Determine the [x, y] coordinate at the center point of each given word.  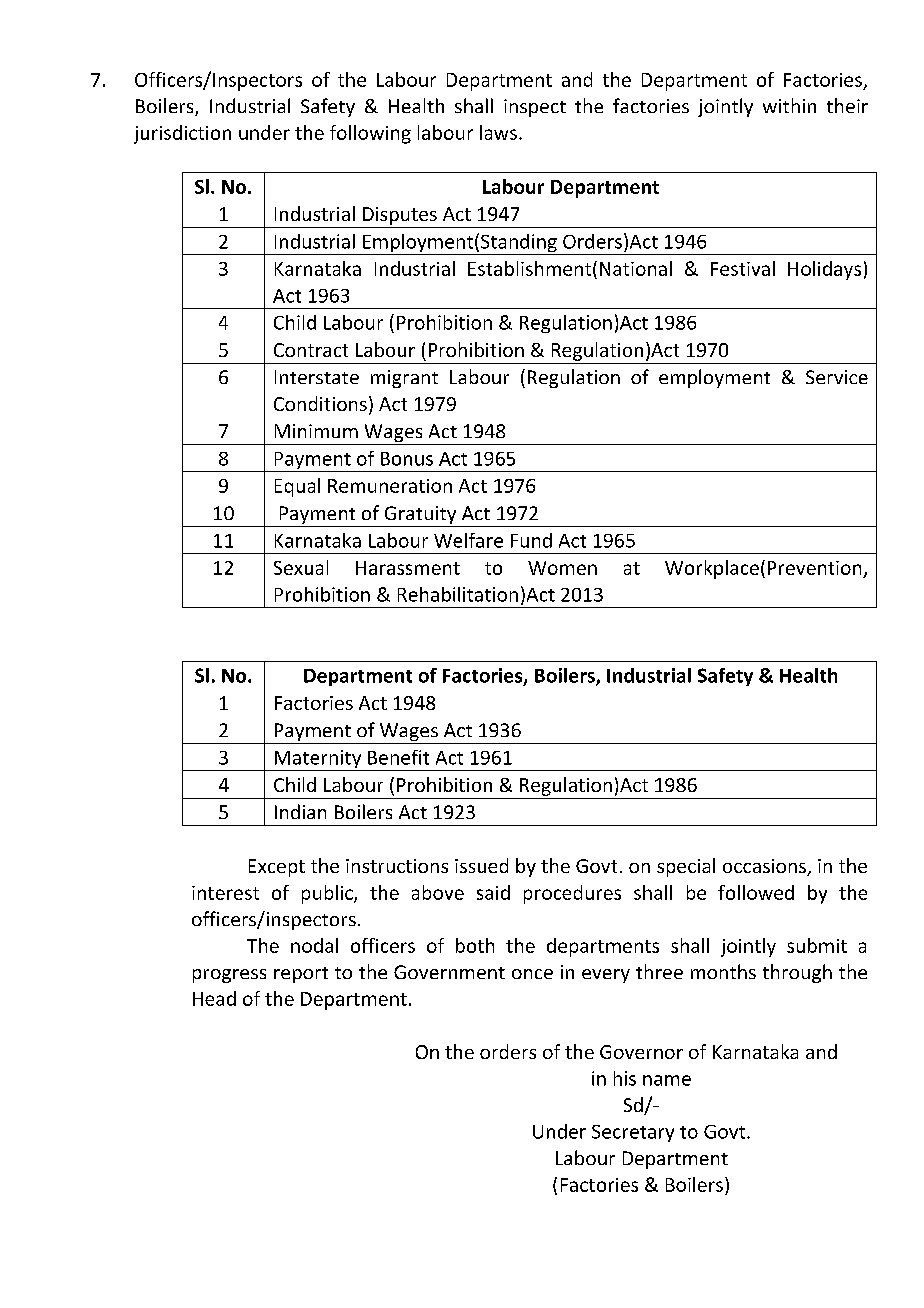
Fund [531, 540]
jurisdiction [182, 134]
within [789, 105]
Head [214, 998]
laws [498, 132]
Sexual [301, 567]
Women [562, 568]
